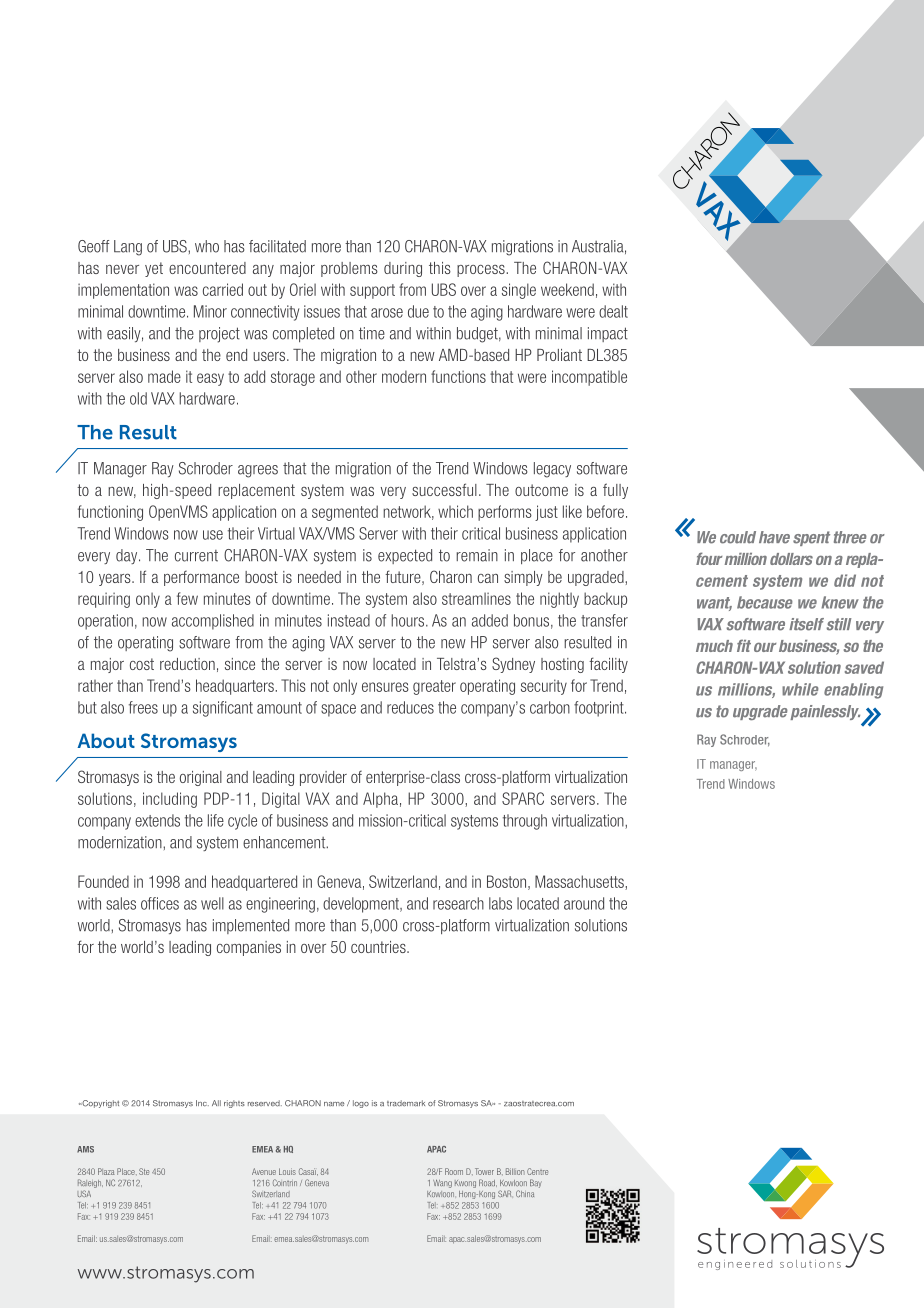 The height and width of the screenshot is (1308, 924). I want to click on including, so click(170, 800).
